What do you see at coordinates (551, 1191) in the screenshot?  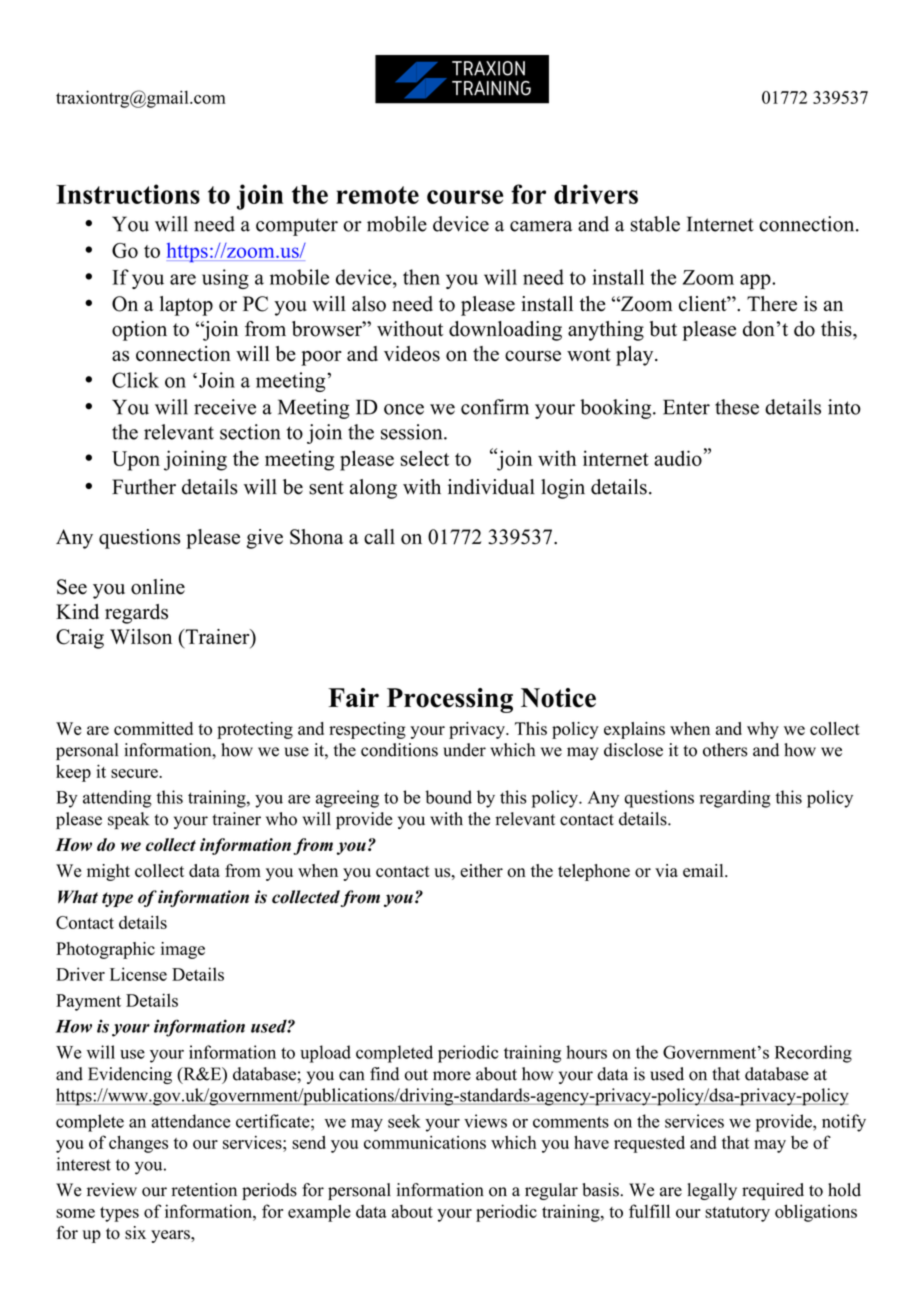 I see `regular` at bounding box center [551, 1191].
